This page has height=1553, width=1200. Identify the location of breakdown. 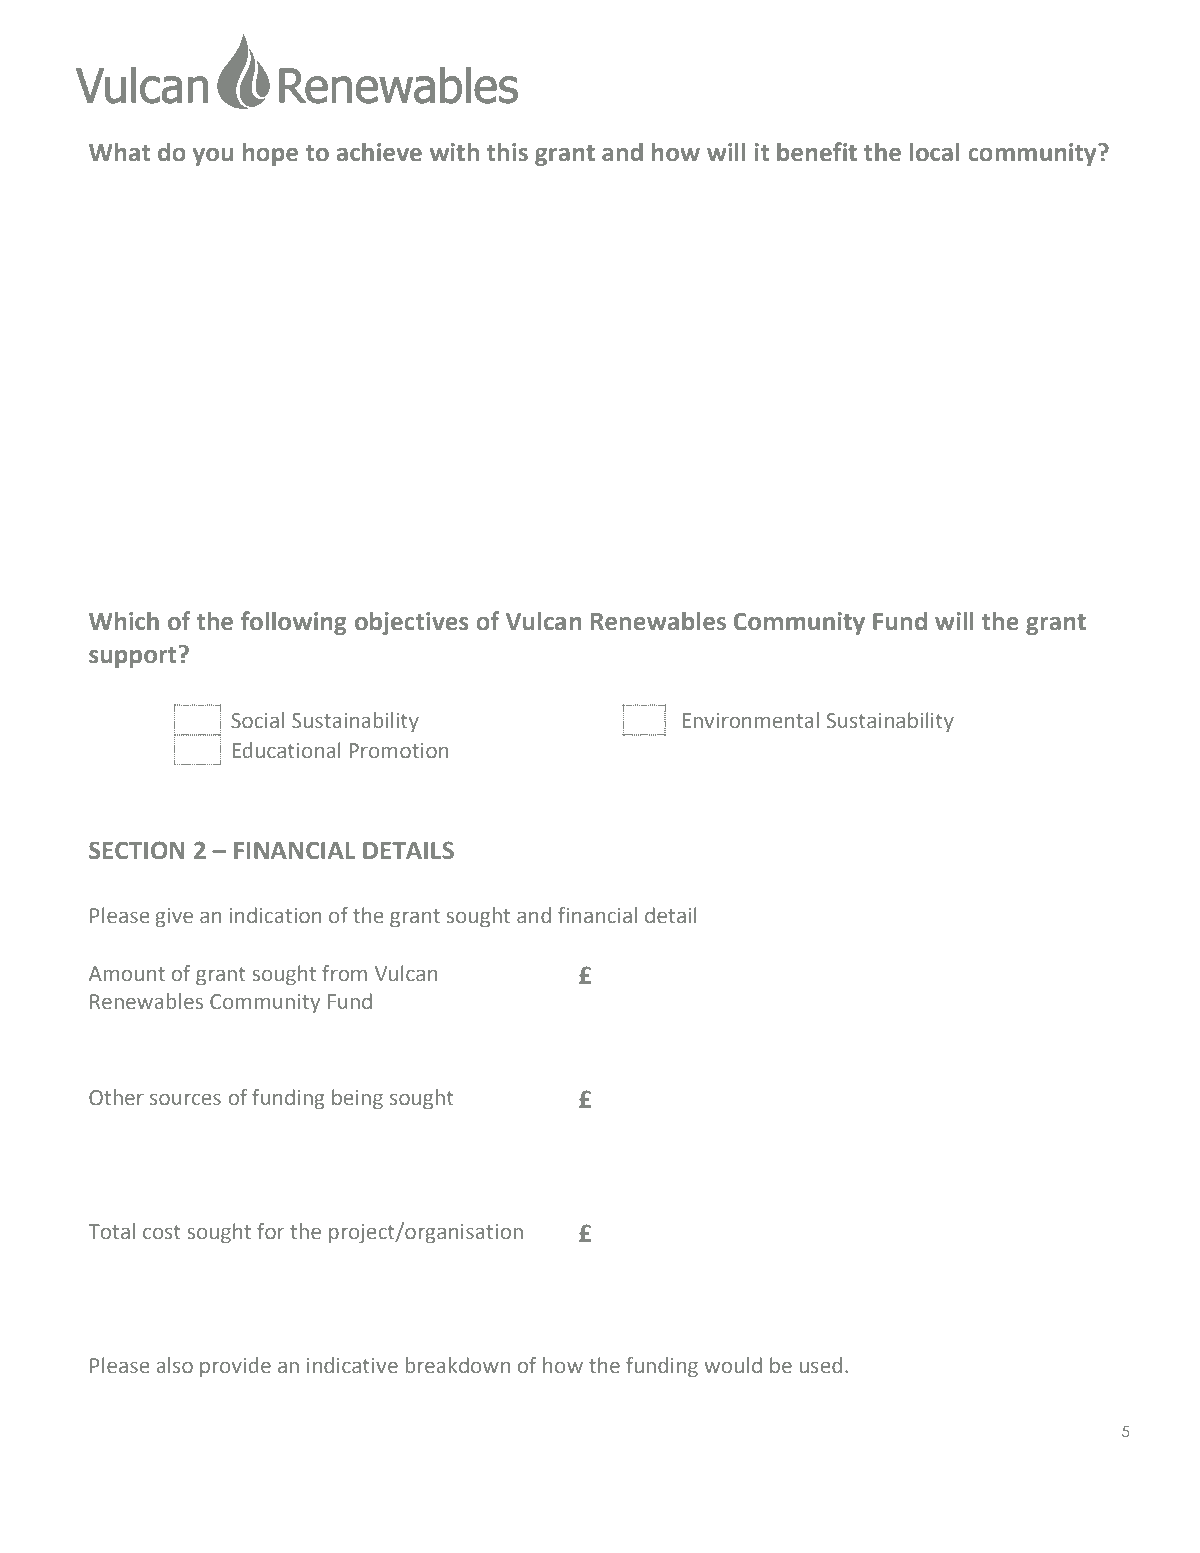
(458, 1365).
